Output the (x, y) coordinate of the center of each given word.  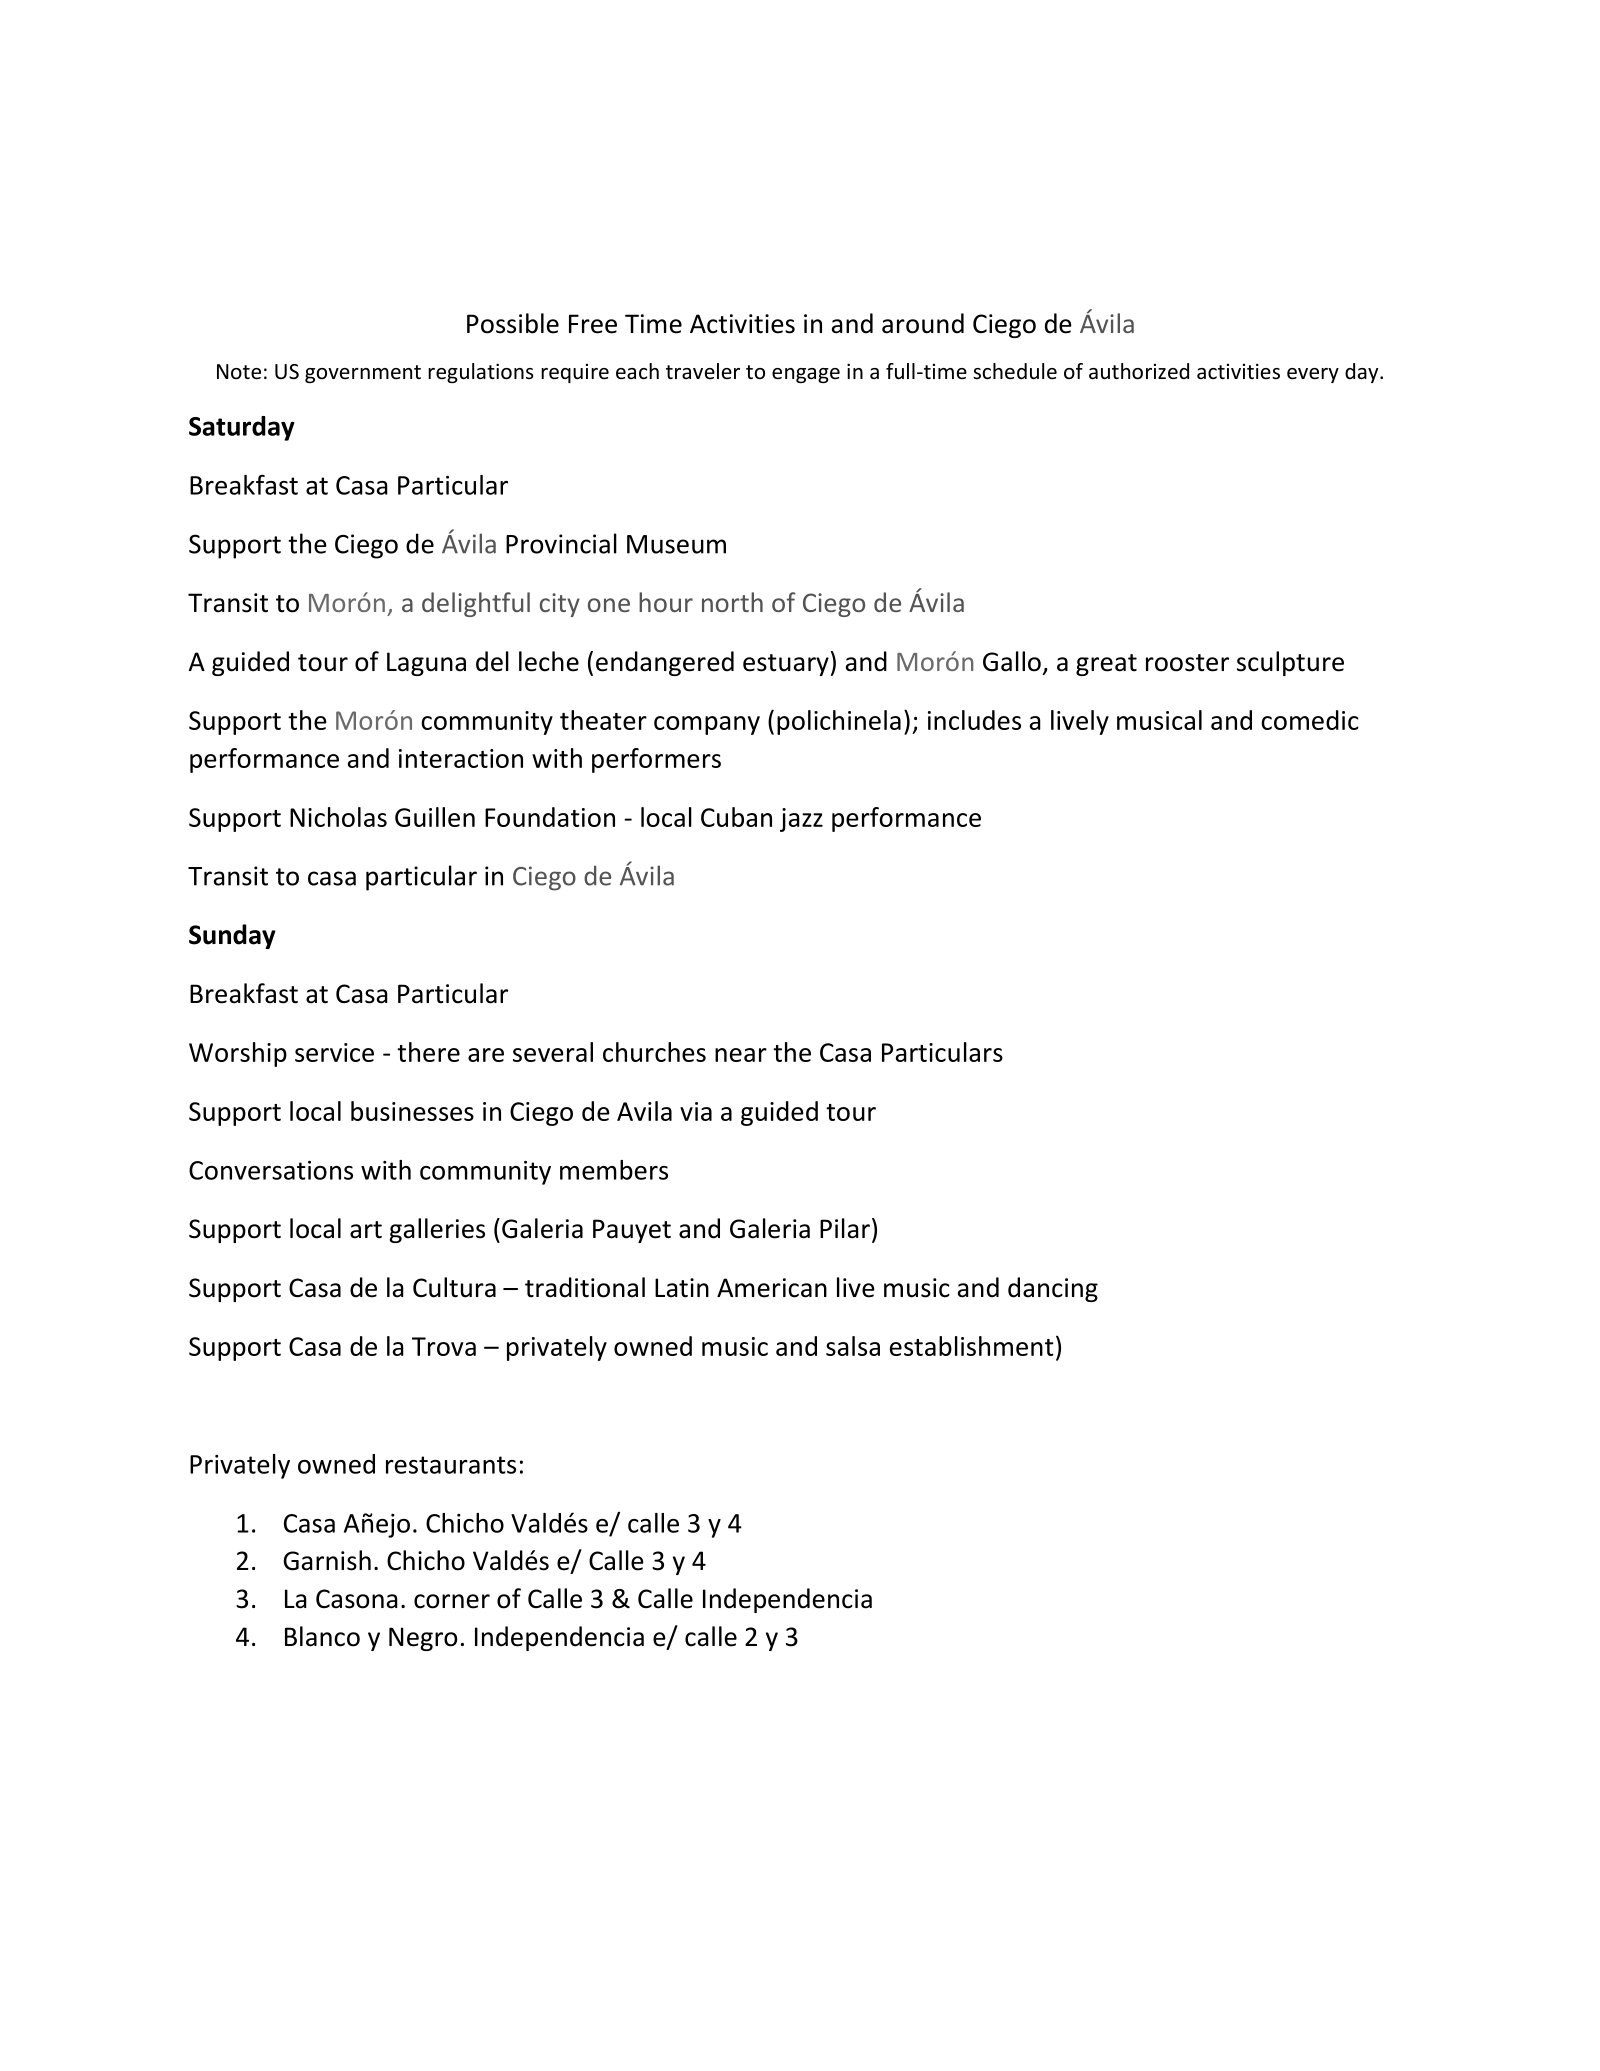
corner (452, 1601)
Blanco (322, 1636)
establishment (972, 1346)
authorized (1139, 371)
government (363, 374)
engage (806, 375)
